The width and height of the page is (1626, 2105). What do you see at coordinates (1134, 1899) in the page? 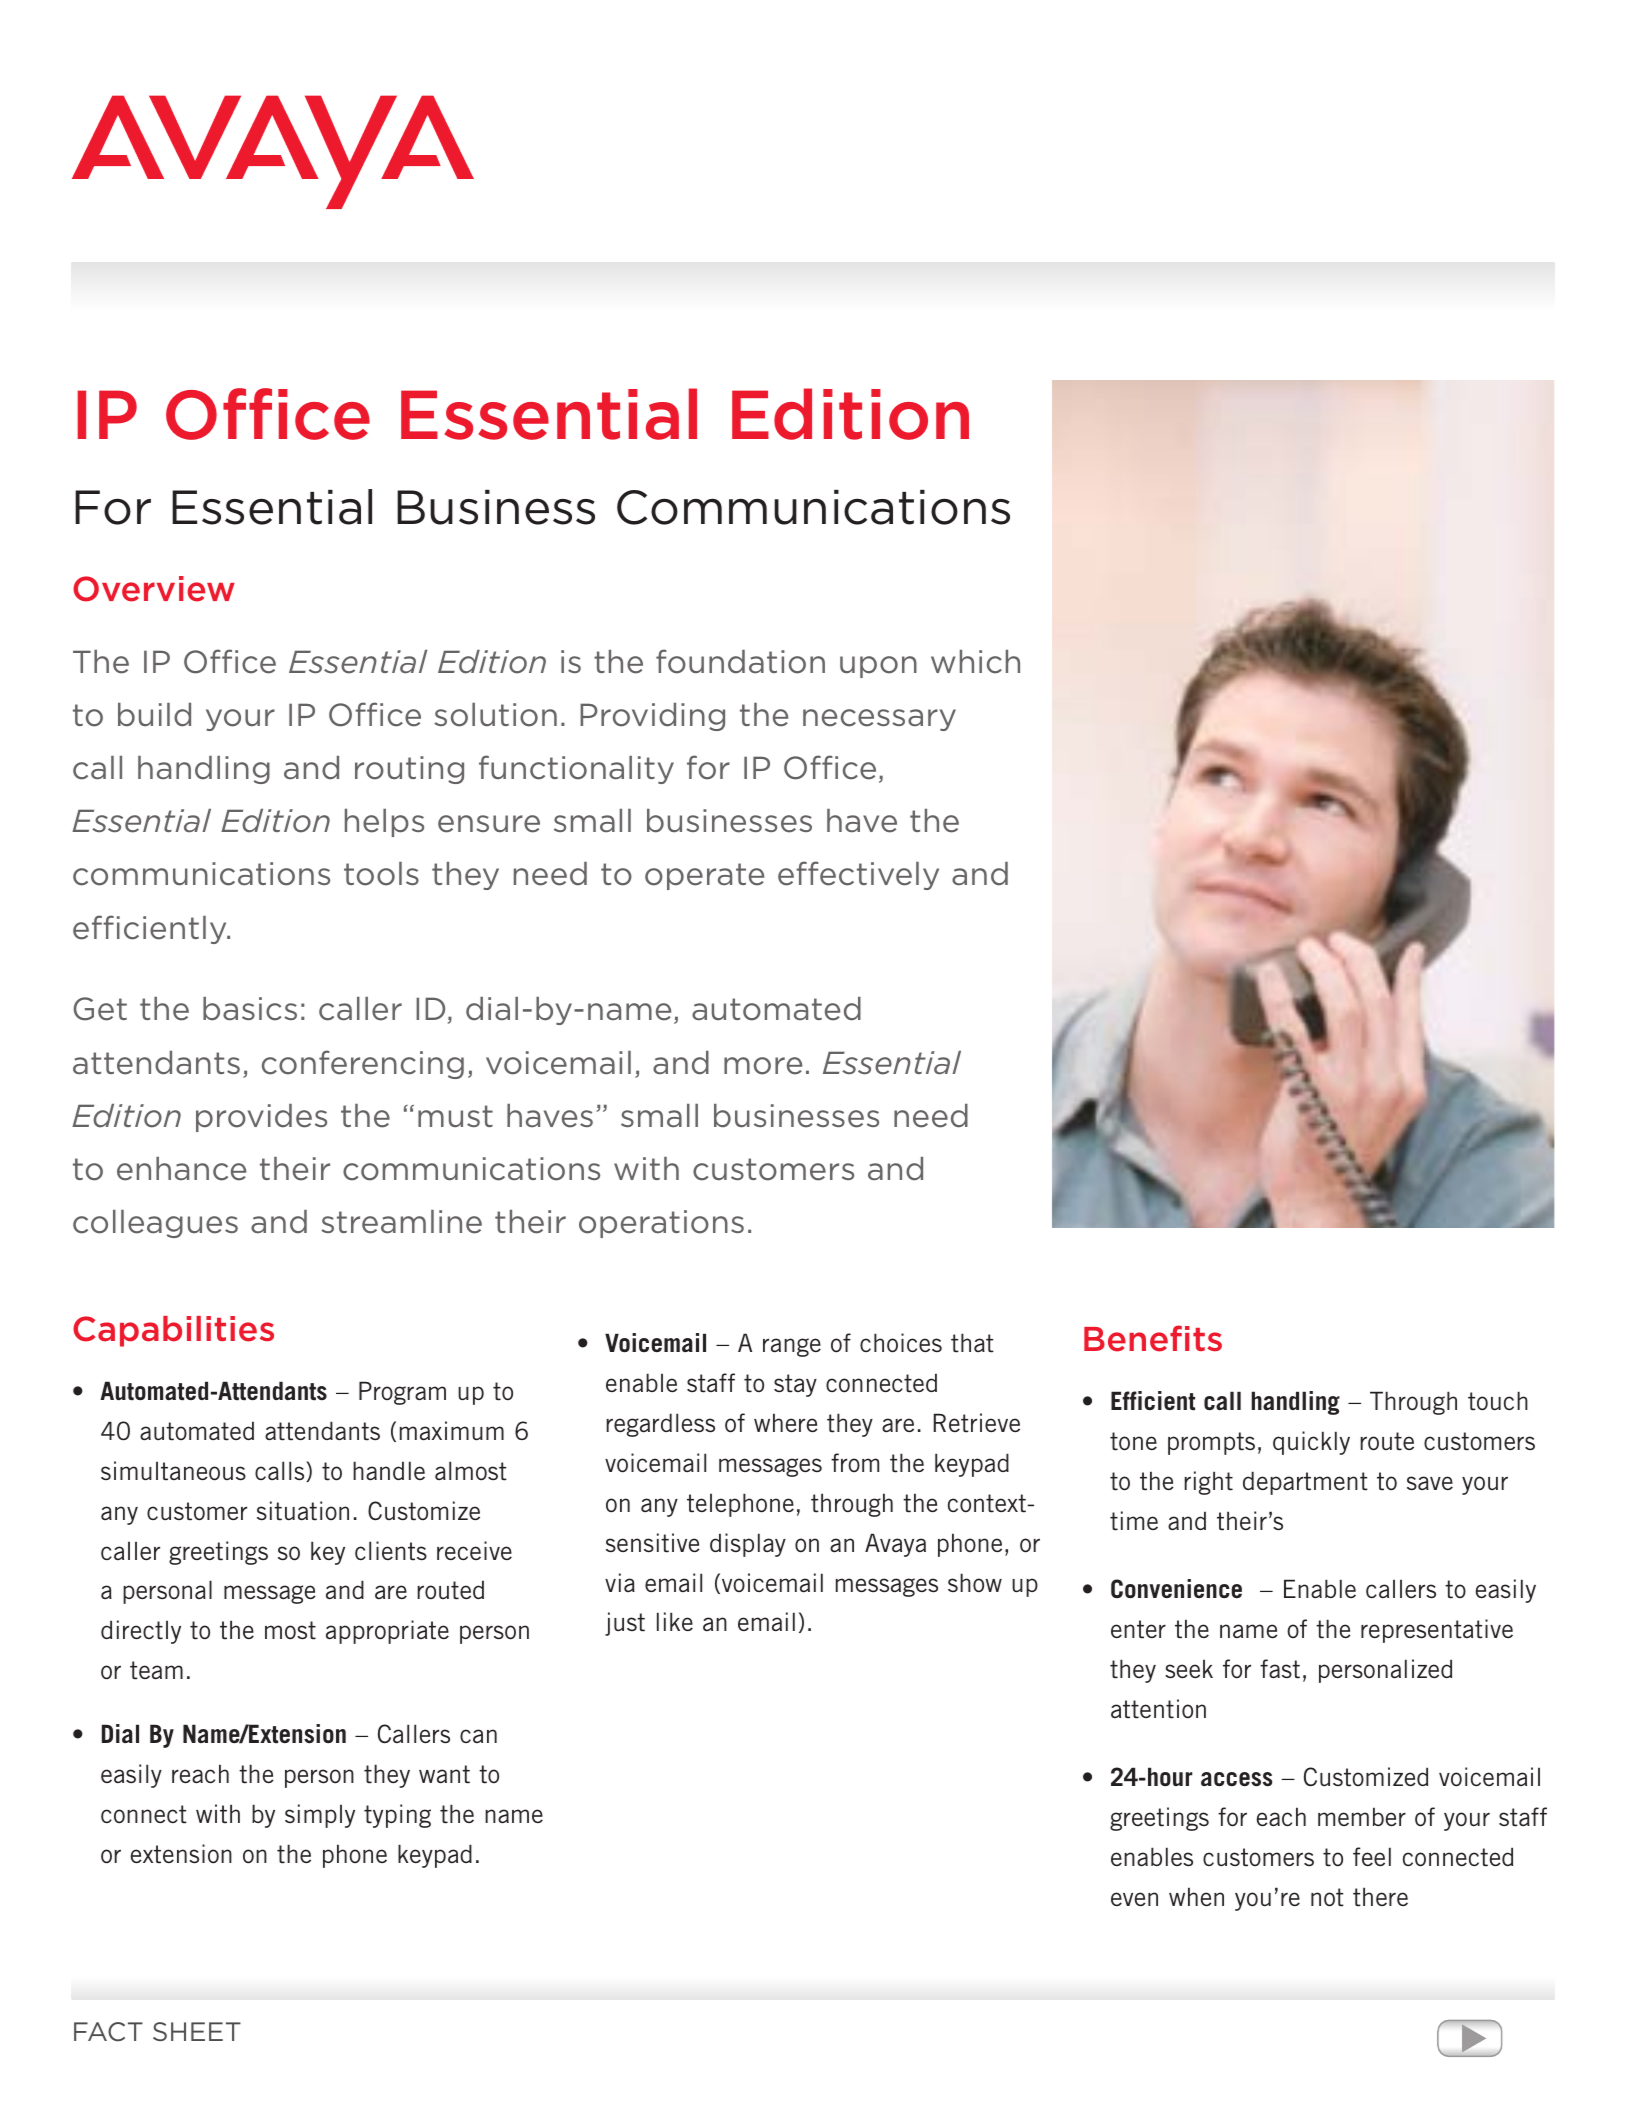
I see `even` at bounding box center [1134, 1899].
